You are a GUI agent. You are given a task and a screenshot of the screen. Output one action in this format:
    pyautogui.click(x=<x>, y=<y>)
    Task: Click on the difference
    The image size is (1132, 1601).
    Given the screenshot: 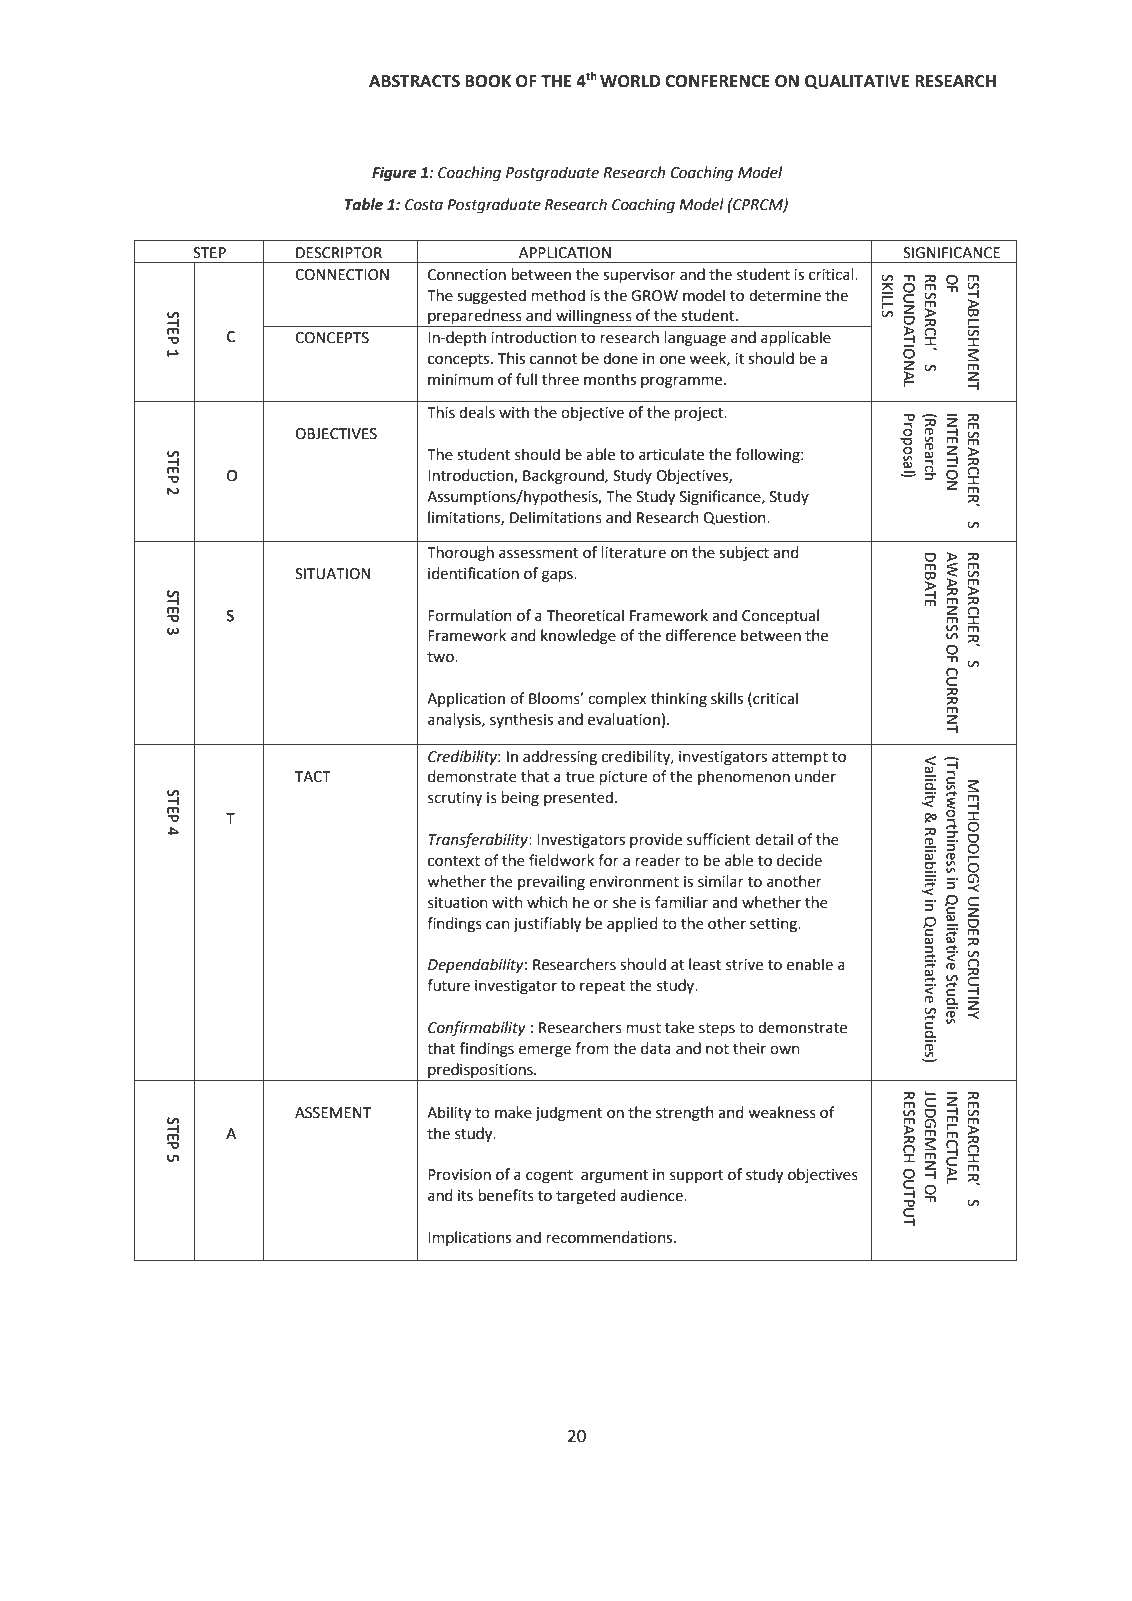 What is the action you would take?
    pyautogui.click(x=701, y=635)
